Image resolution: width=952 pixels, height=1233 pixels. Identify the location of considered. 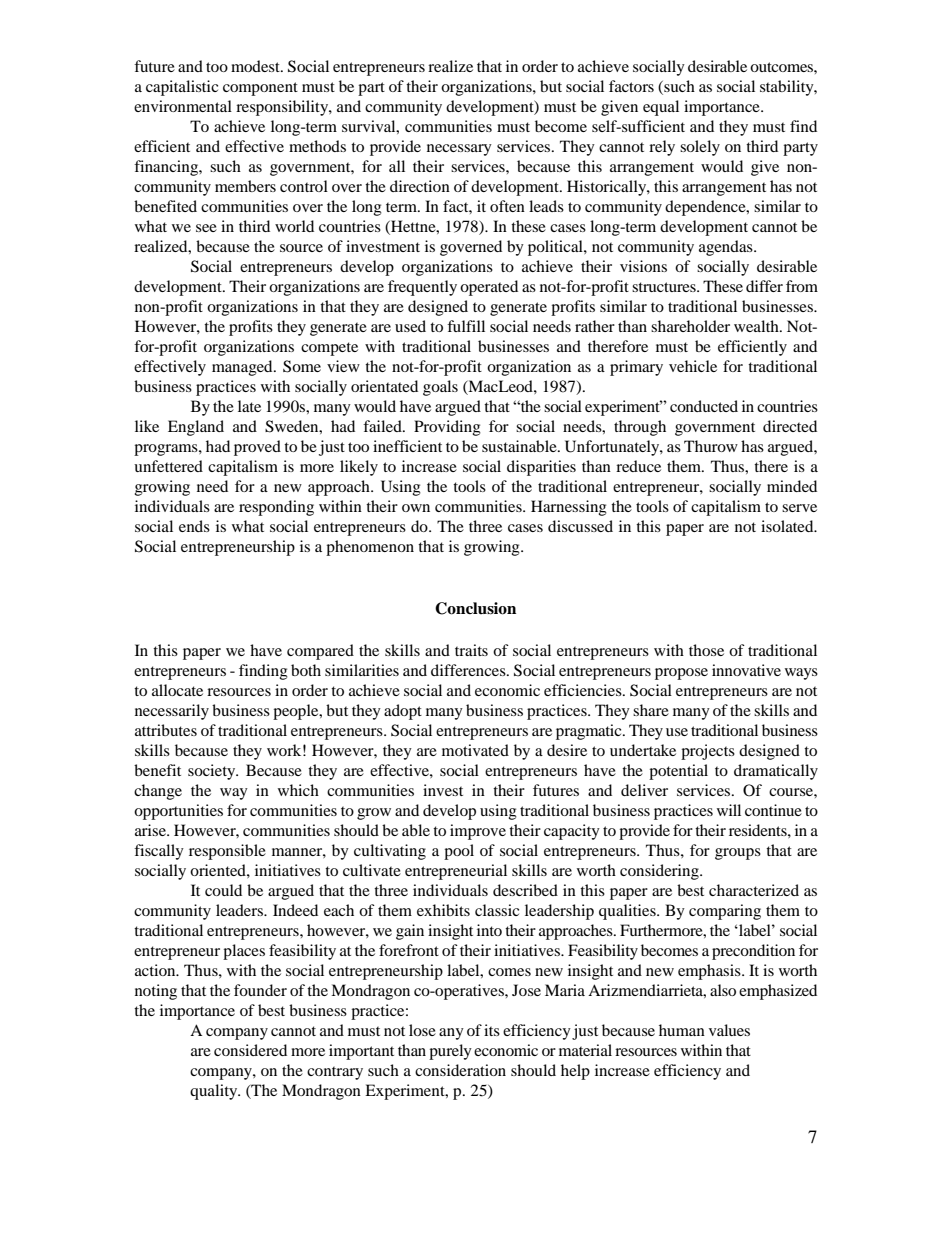
(250, 1050).
